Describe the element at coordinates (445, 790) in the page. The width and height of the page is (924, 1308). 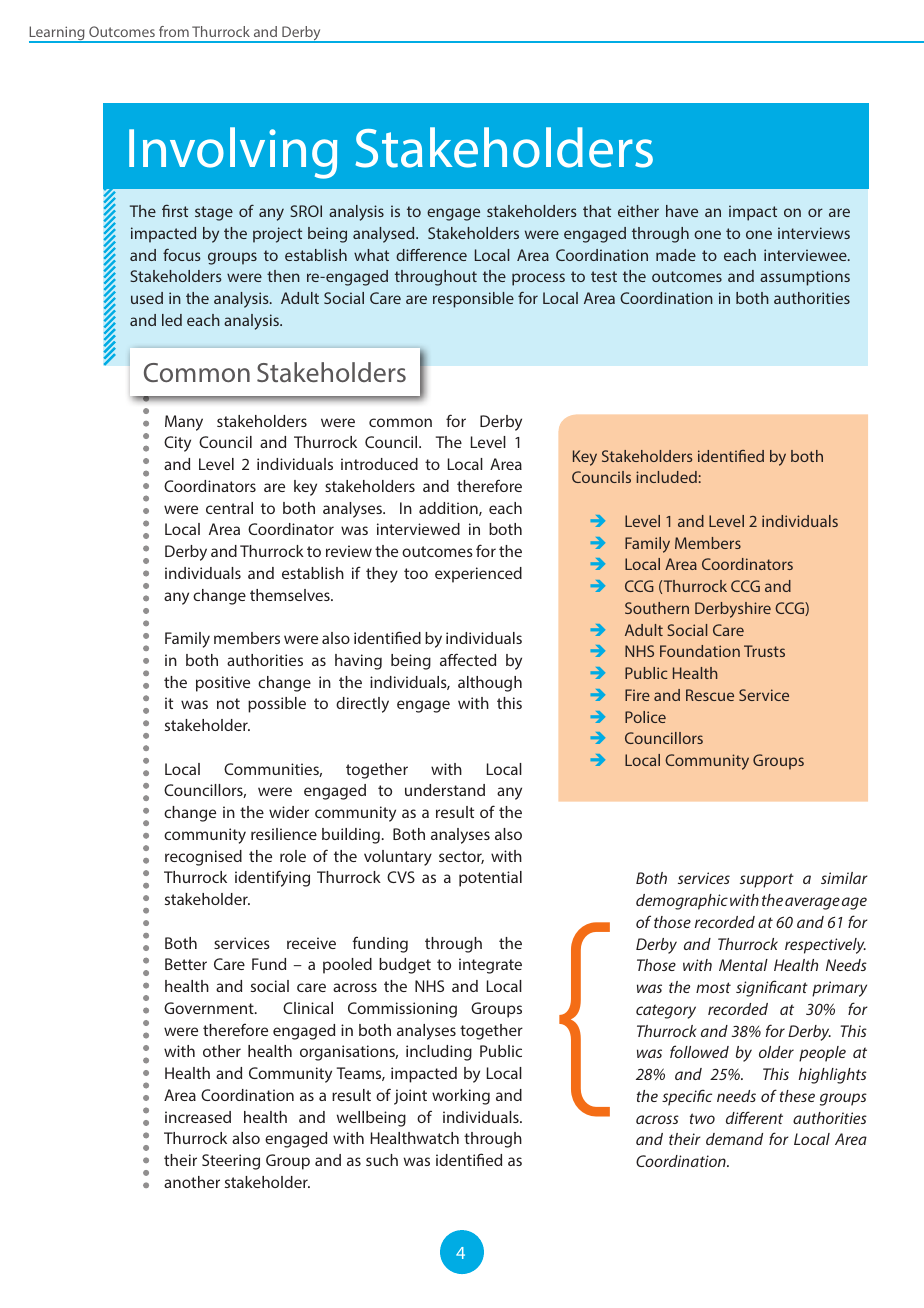
I see `understand` at that location.
